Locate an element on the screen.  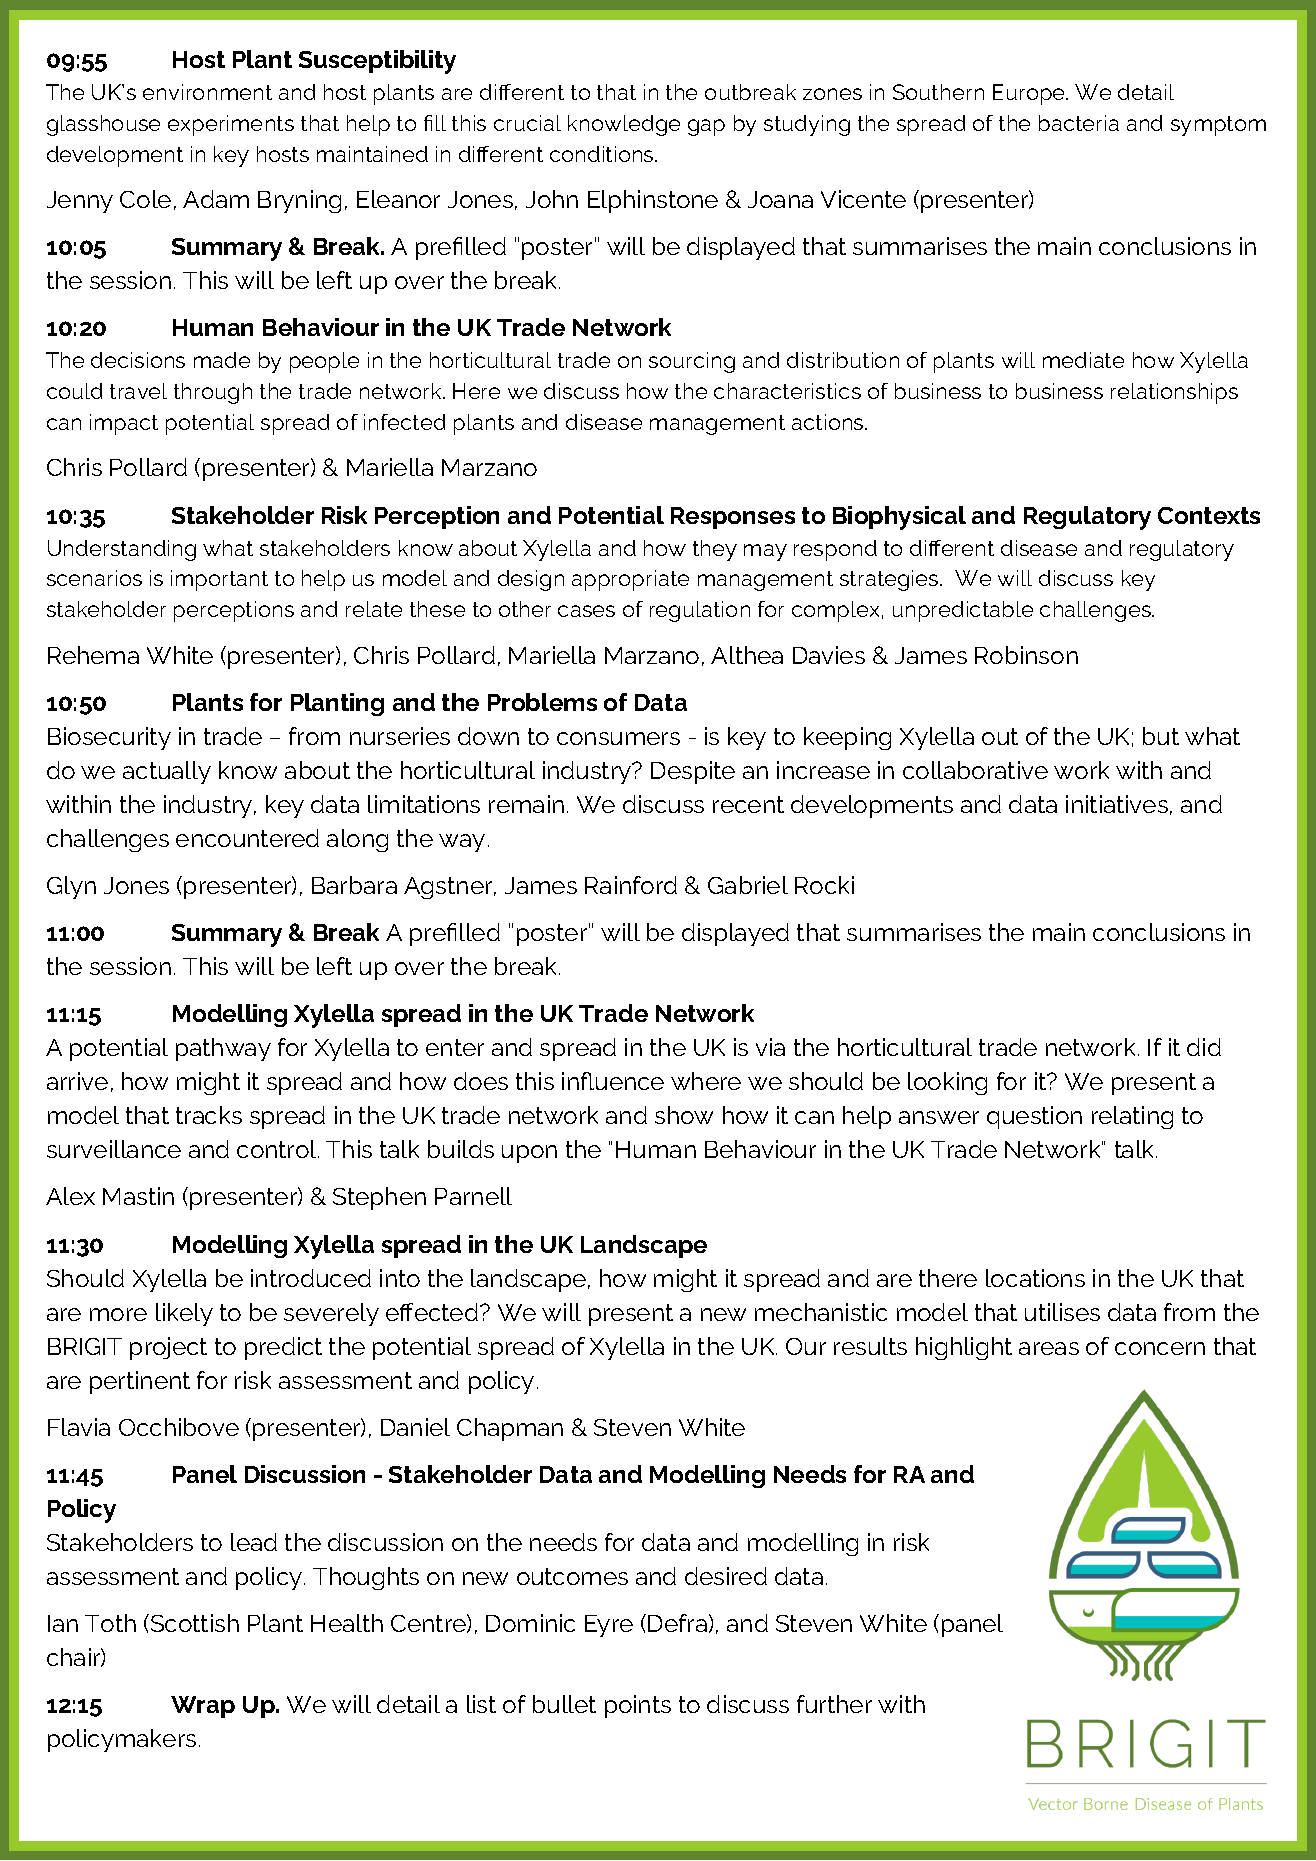
bacteria is located at coordinates (1079, 123).
